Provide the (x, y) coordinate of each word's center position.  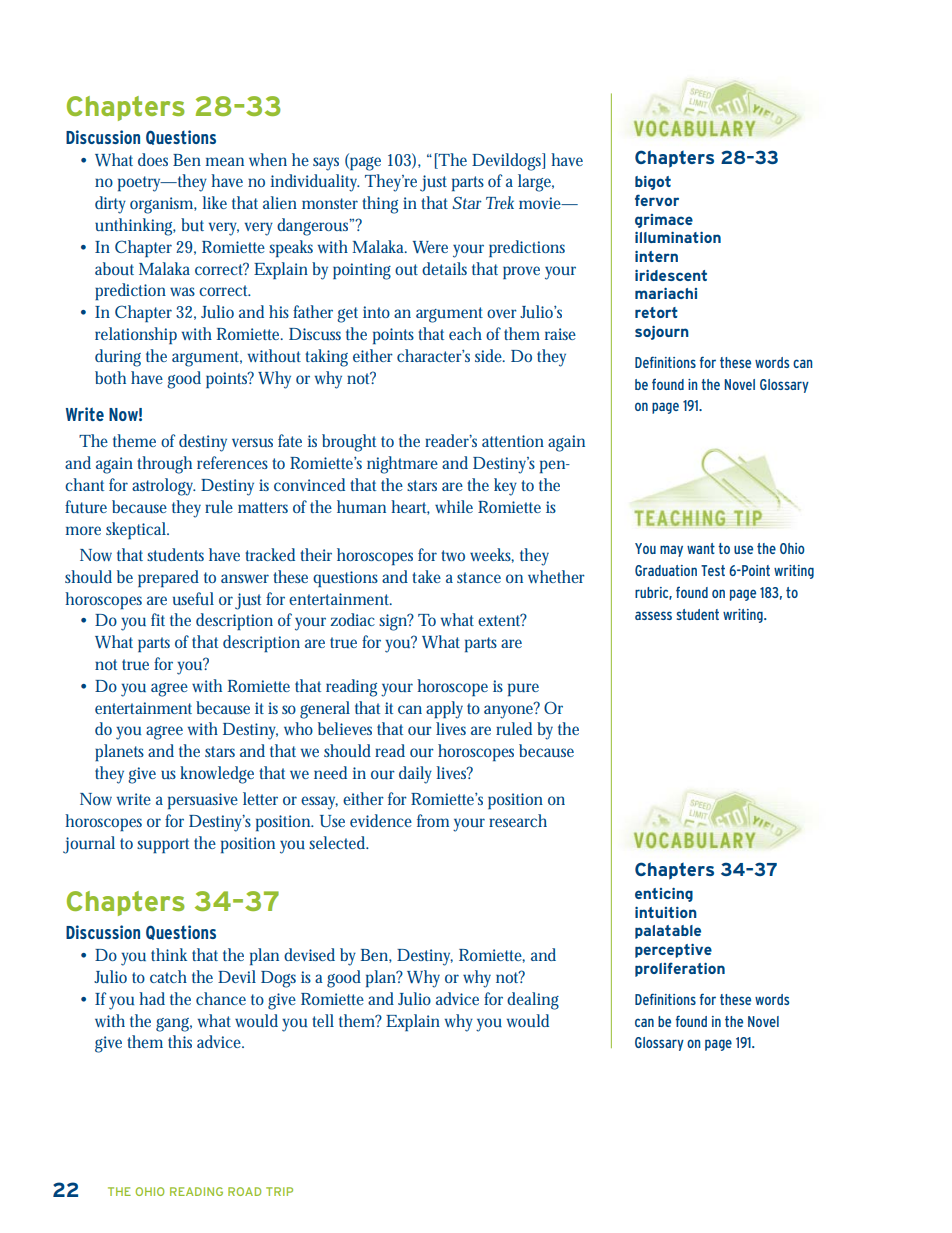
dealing (533, 1001)
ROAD (244, 1191)
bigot (653, 183)
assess (653, 615)
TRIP (279, 1191)
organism (161, 205)
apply (444, 710)
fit (158, 619)
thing (380, 205)
